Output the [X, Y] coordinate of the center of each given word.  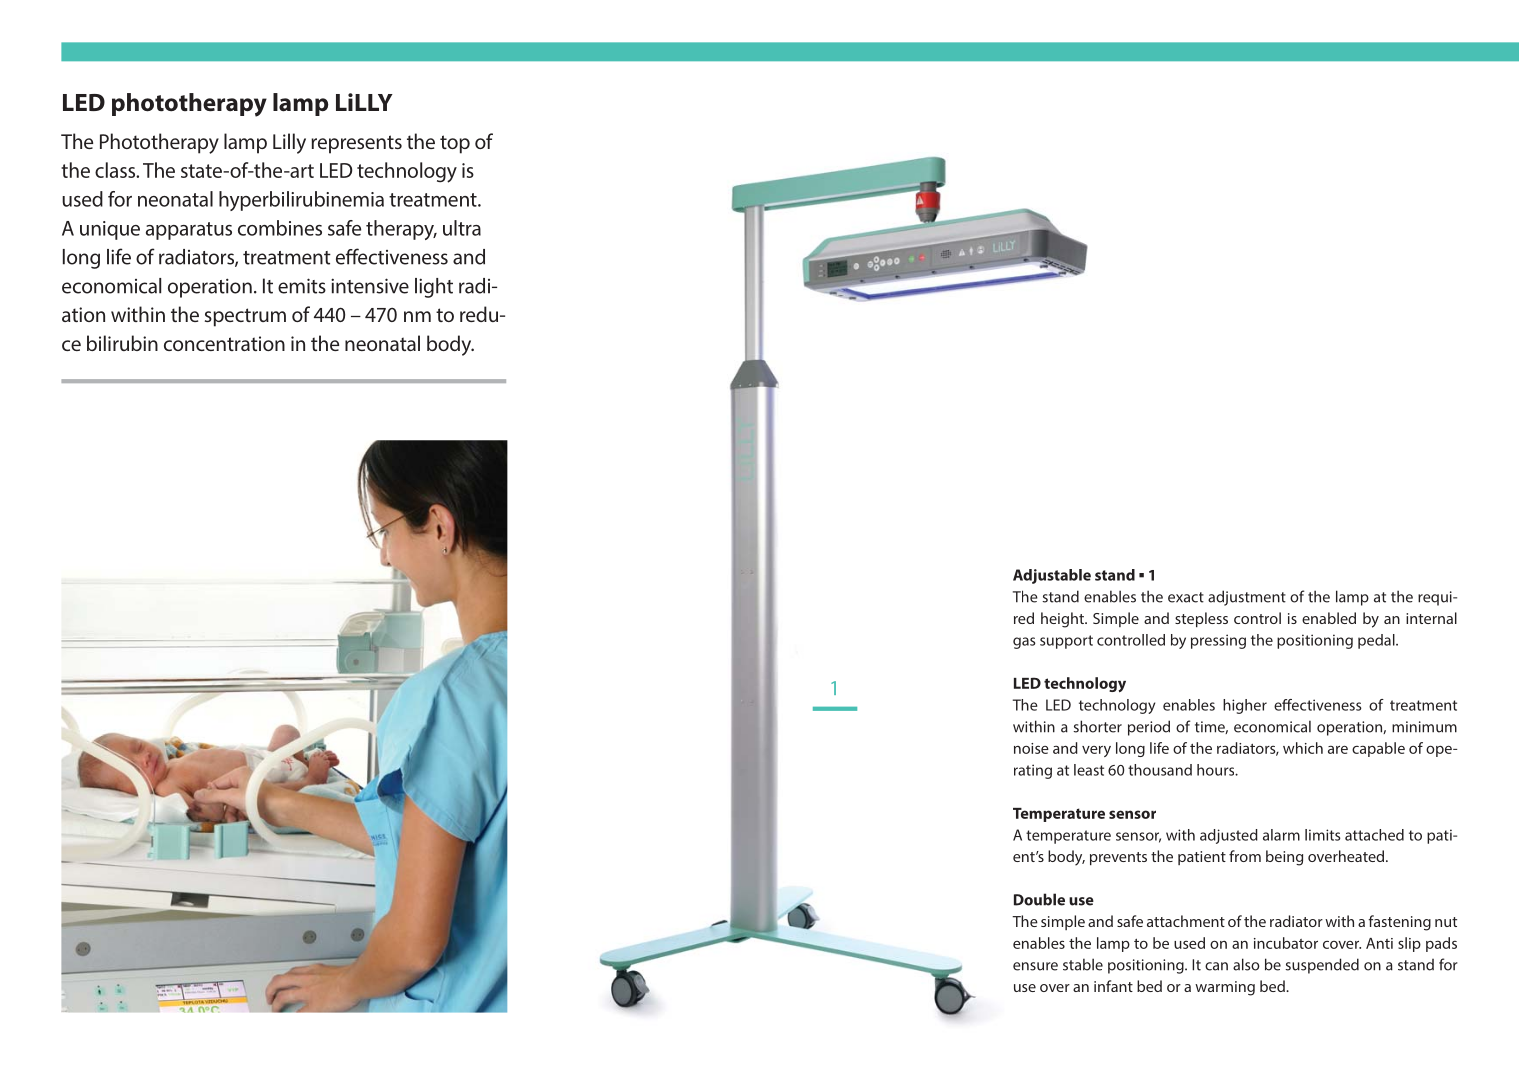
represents [356, 144]
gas [1024, 643]
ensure [1035, 966]
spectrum [245, 317]
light [434, 288]
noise [1031, 748]
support [1066, 642]
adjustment [1247, 598]
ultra [462, 228]
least [1089, 770]
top [455, 144]
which [1303, 748]
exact [1186, 597]
